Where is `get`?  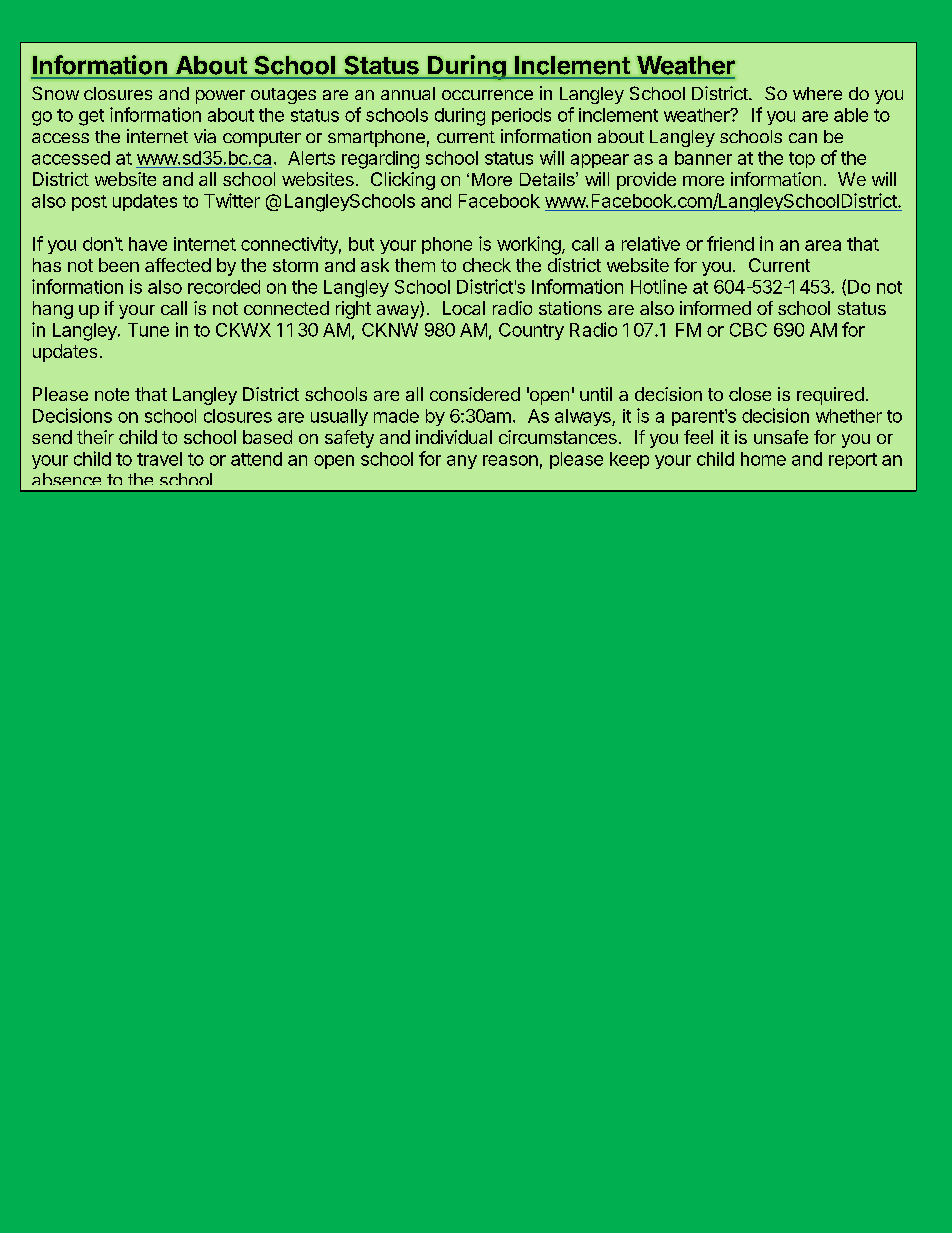 get is located at coordinates (91, 117).
